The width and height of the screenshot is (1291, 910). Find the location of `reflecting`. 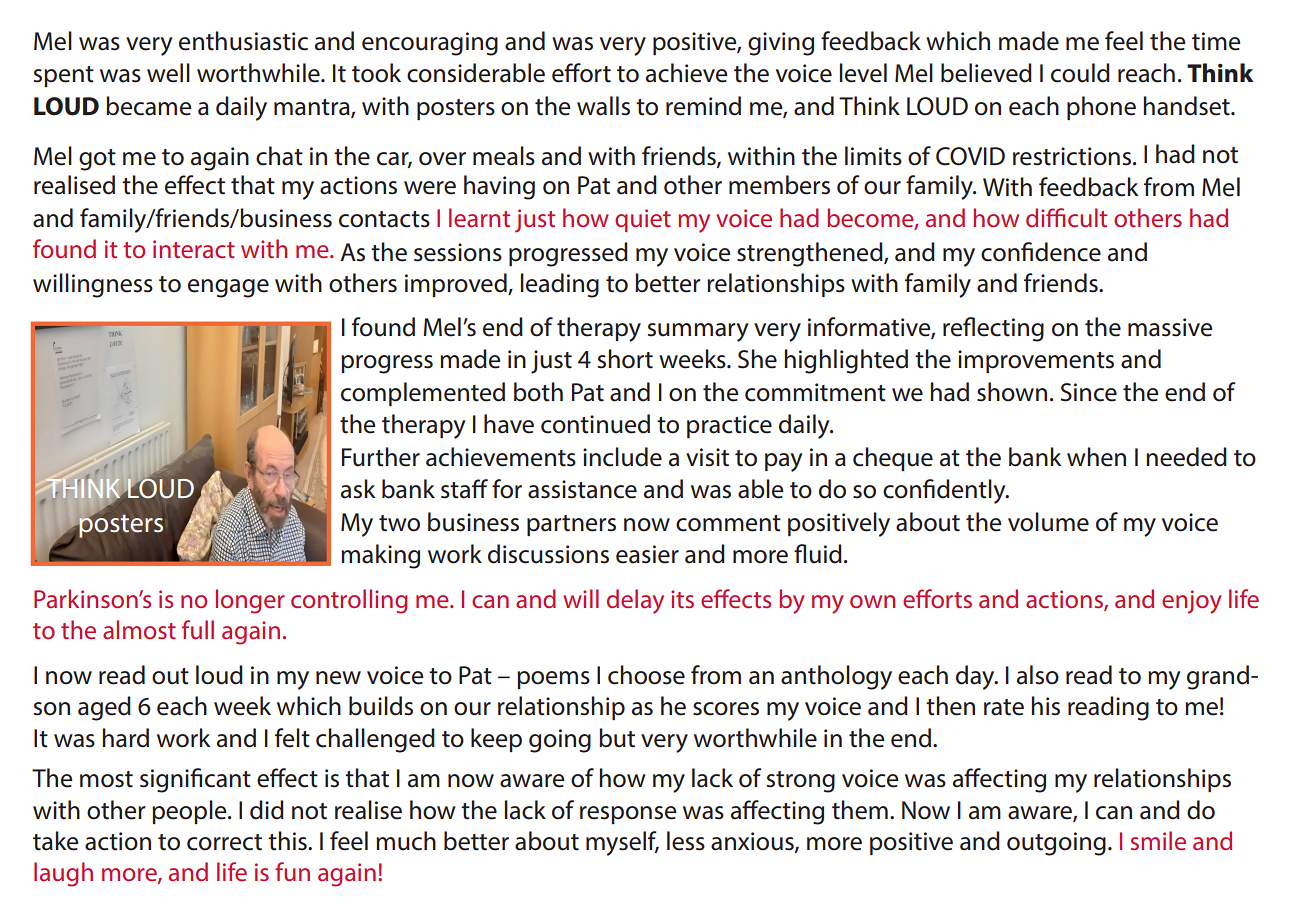

reflecting is located at coordinates (993, 329).
